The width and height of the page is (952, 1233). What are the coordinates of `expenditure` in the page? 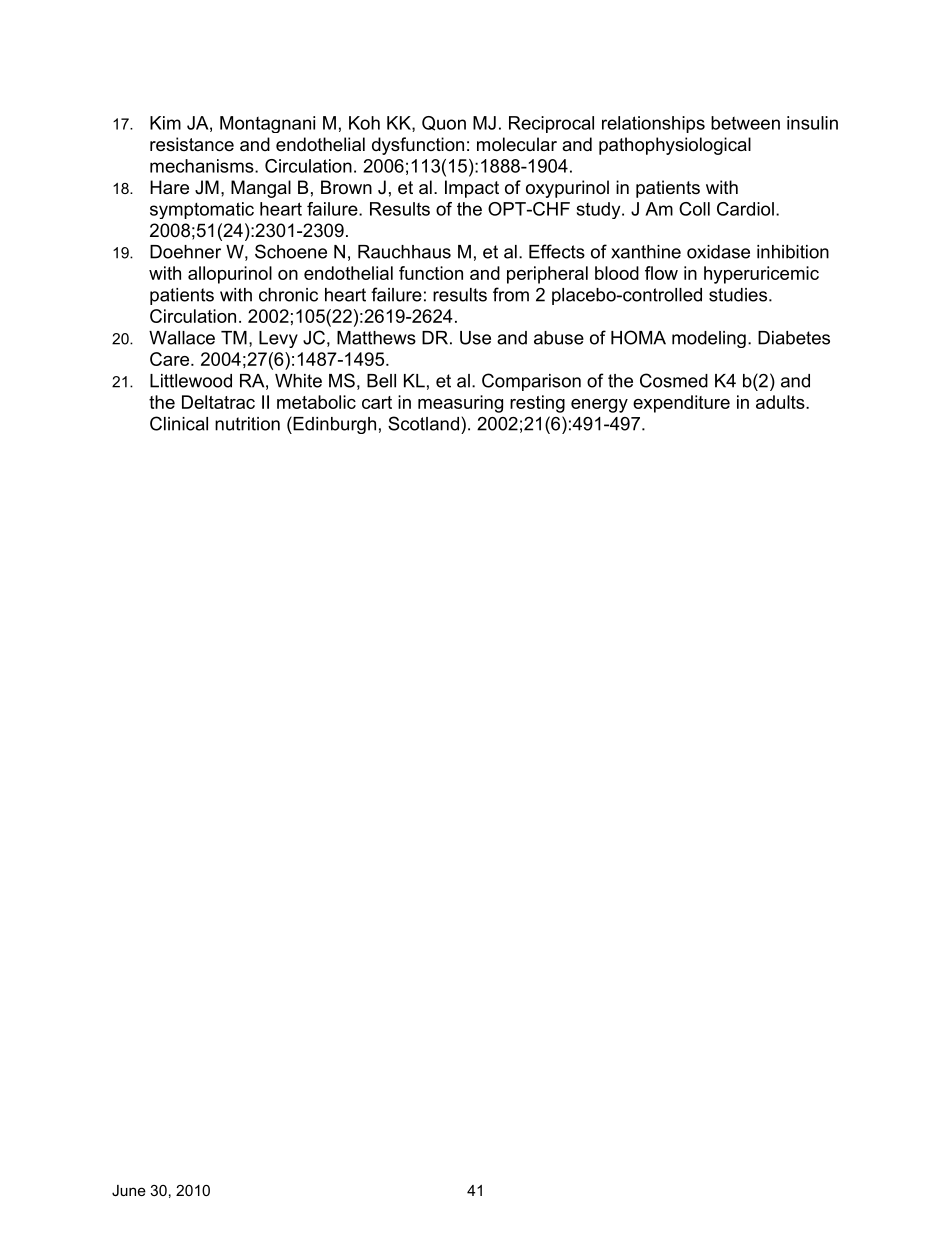 It's located at (681, 404).
